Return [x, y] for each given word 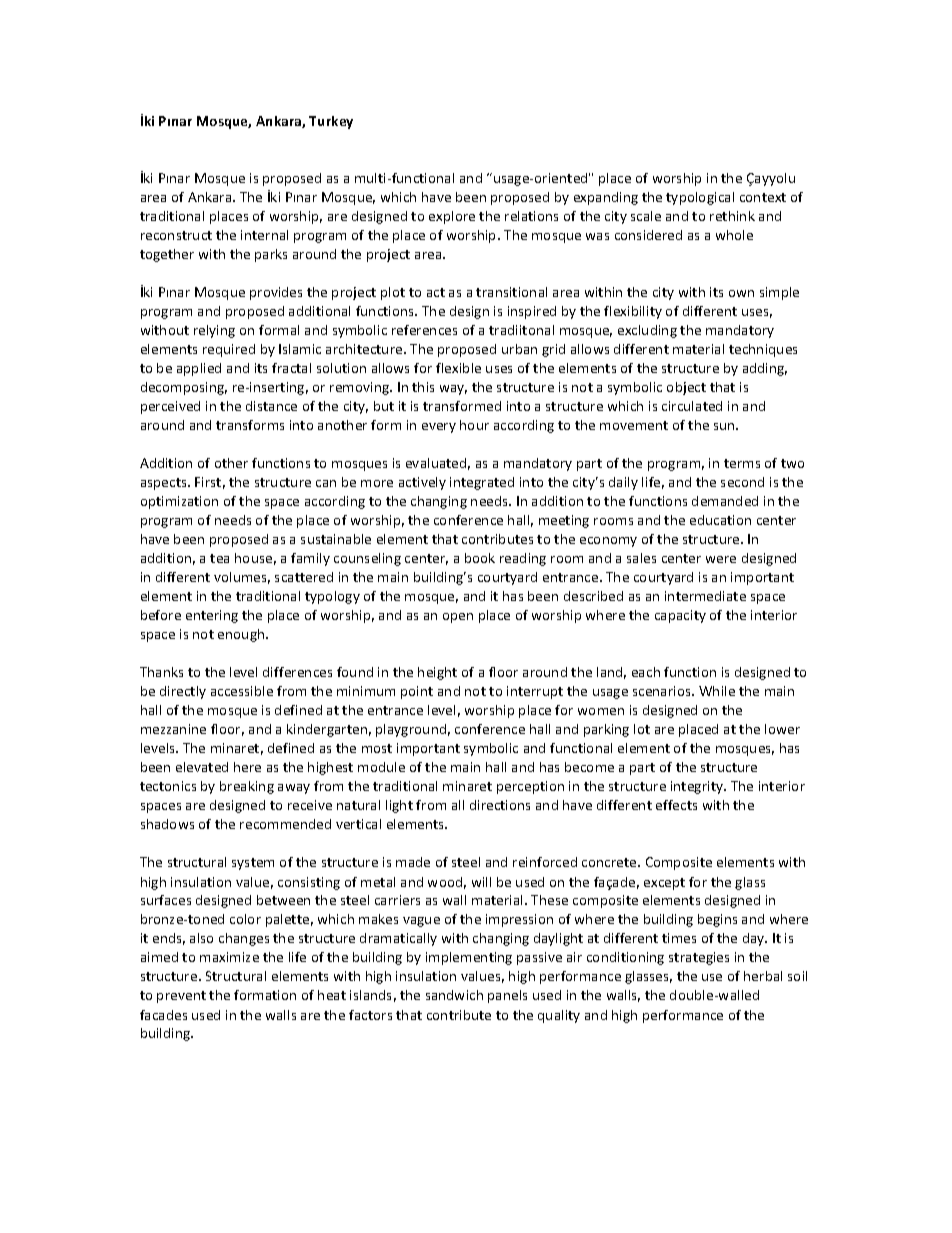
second [742, 482]
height [437, 673]
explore [452, 217]
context [763, 197]
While [717, 691]
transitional [511, 292]
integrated [482, 483]
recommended [285, 824]
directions [500, 805]
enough [242, 635]
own [741, 293]
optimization [179, 502]
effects [676, 805]
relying [214, 331]
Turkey [331, 122]
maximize [229, 957]
